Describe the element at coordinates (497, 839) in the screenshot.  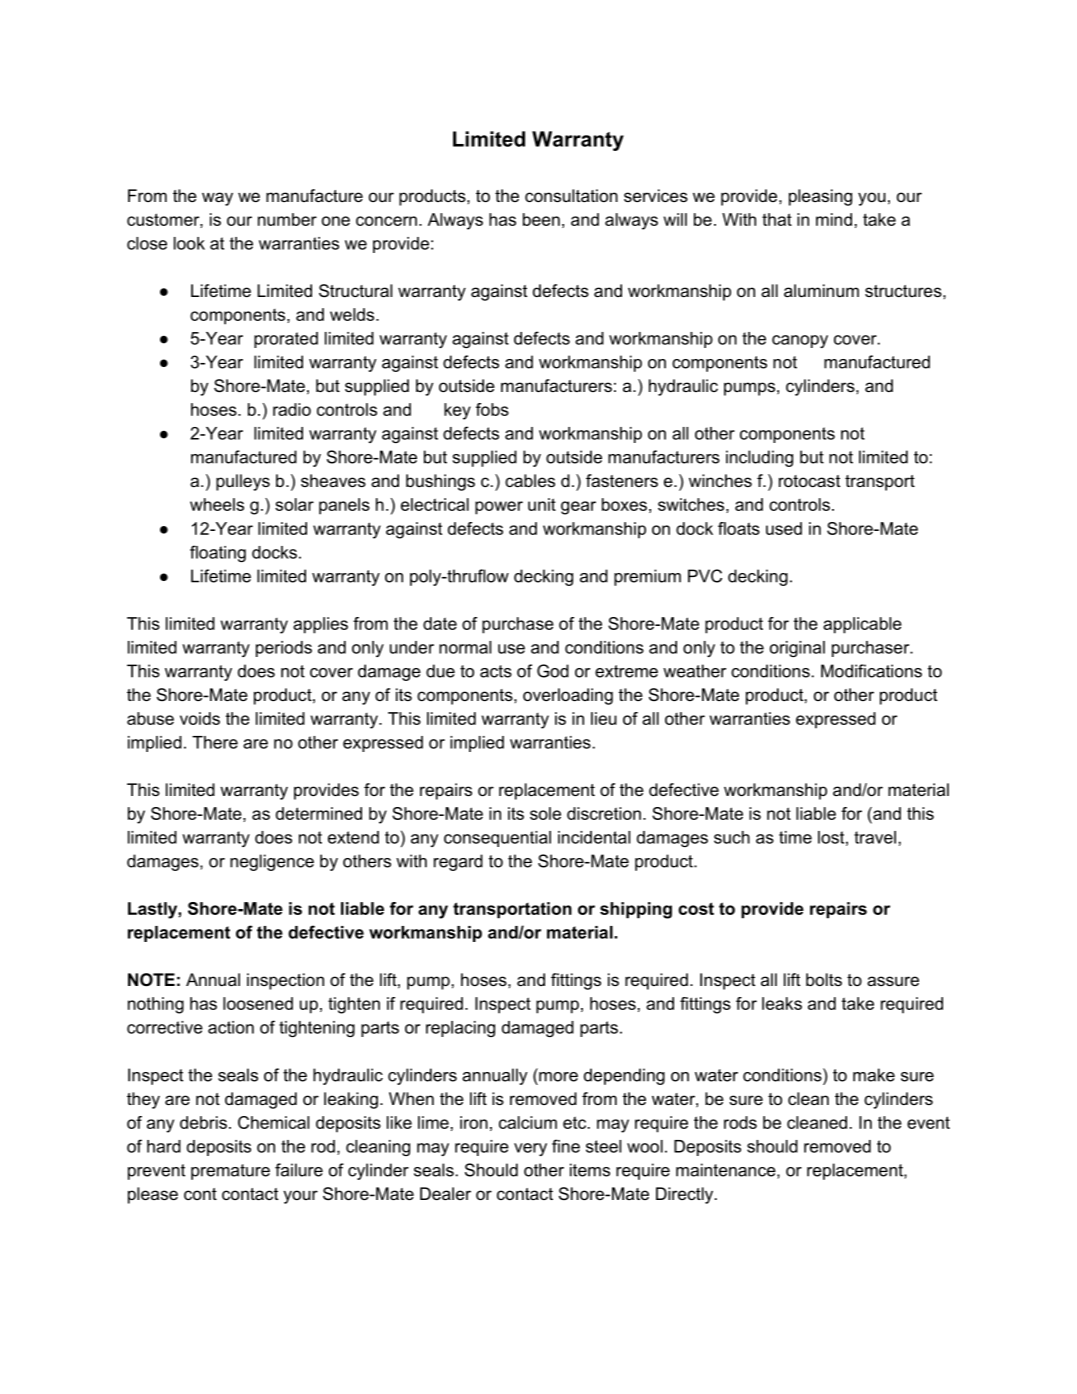
I see `consequential` at that location.
